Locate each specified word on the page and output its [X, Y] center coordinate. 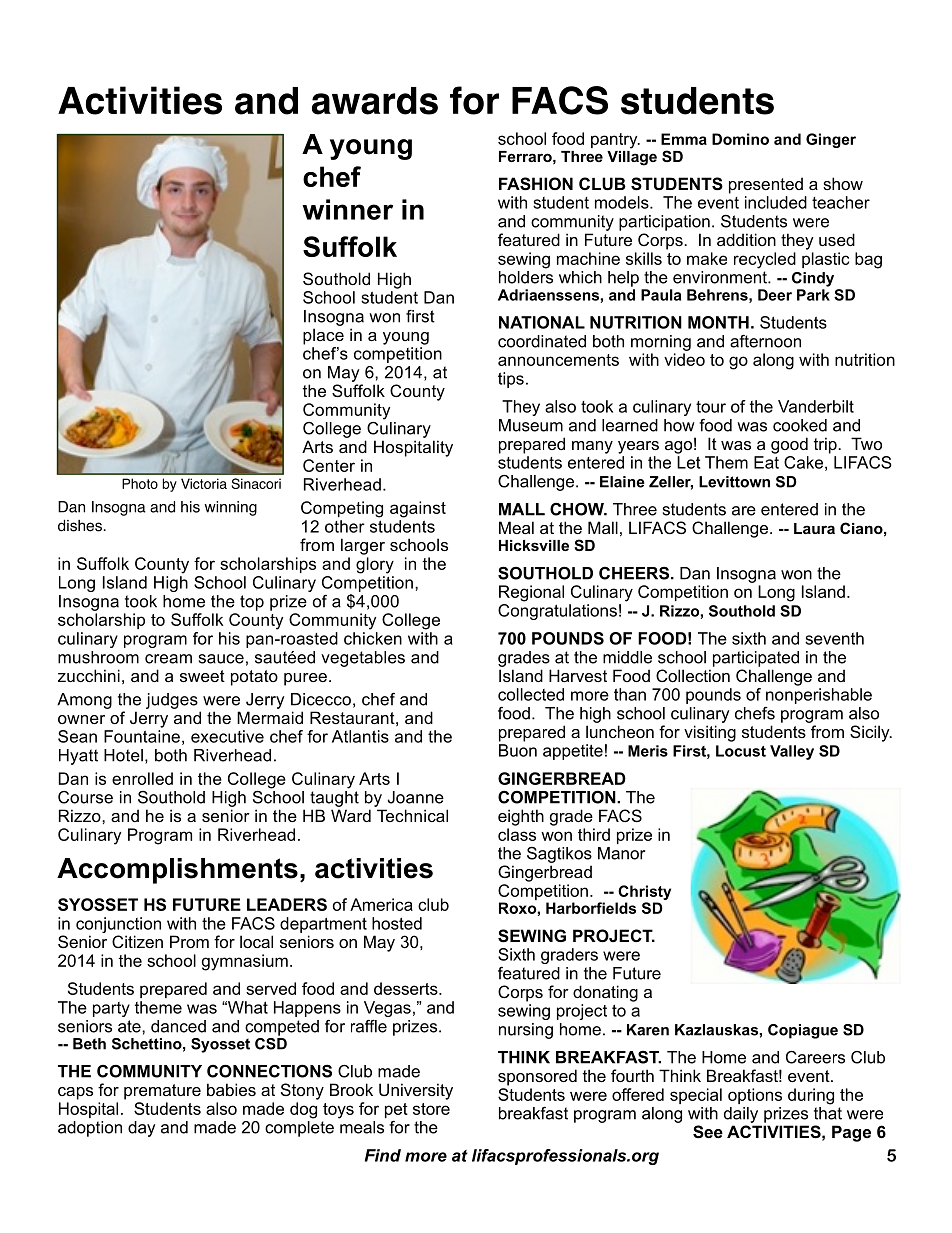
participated [756, 659]
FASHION [536, 184]
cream [168, 659]
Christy [644, 892]
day [141, 1129]
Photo [140, 483]
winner [347, 209]
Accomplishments [177, 871]
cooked [800, 425]
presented [766, 185]
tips [511, 380]
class [517, 834]
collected [531, 694]
